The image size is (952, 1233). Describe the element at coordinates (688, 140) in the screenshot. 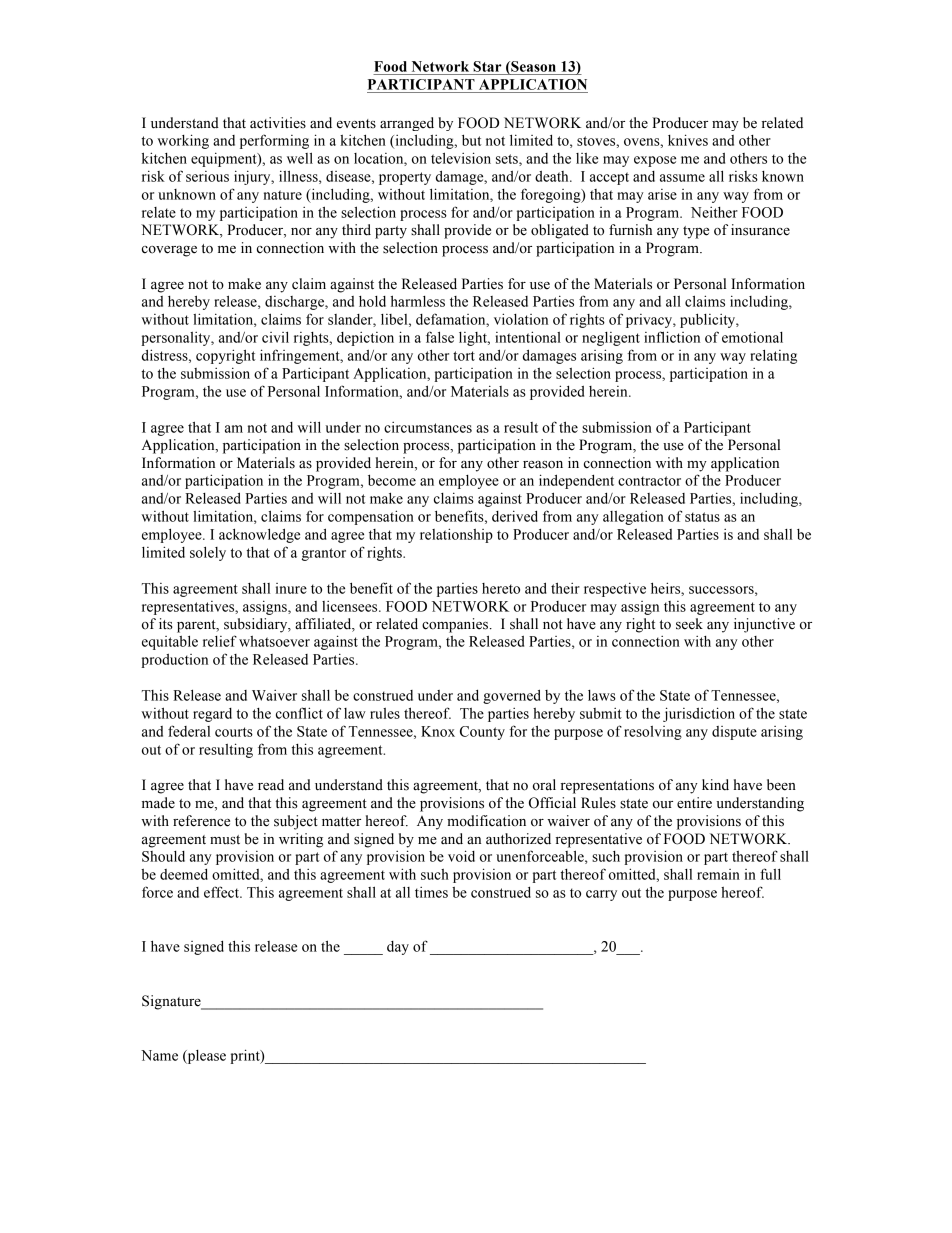

I see `knives` at that location.
